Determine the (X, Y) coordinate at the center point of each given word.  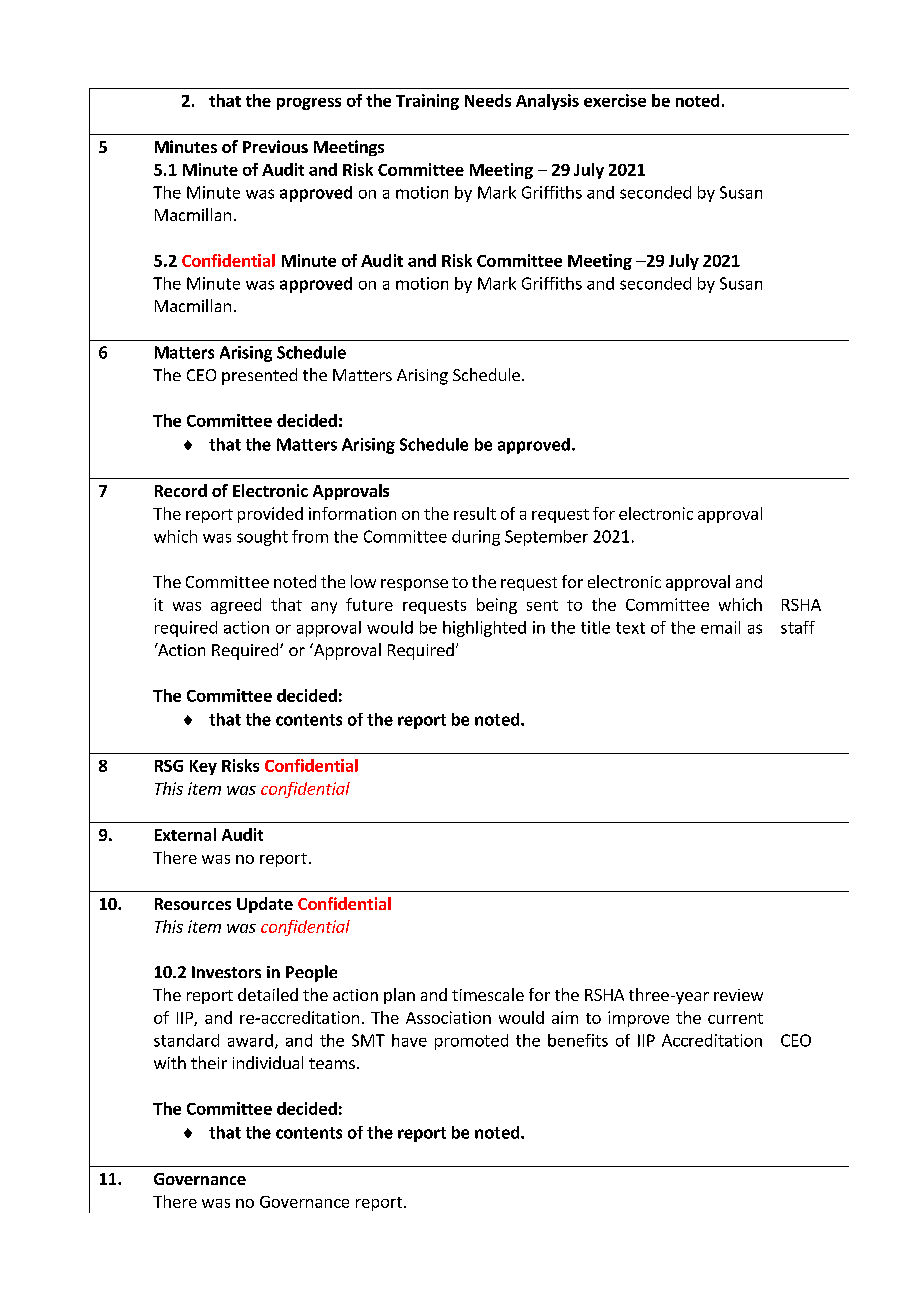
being (497, 606)
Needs (488, 100)
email (720, 627)
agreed (236, 606)
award (250, 1040)
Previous (275, 146)
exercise (615, 100)
